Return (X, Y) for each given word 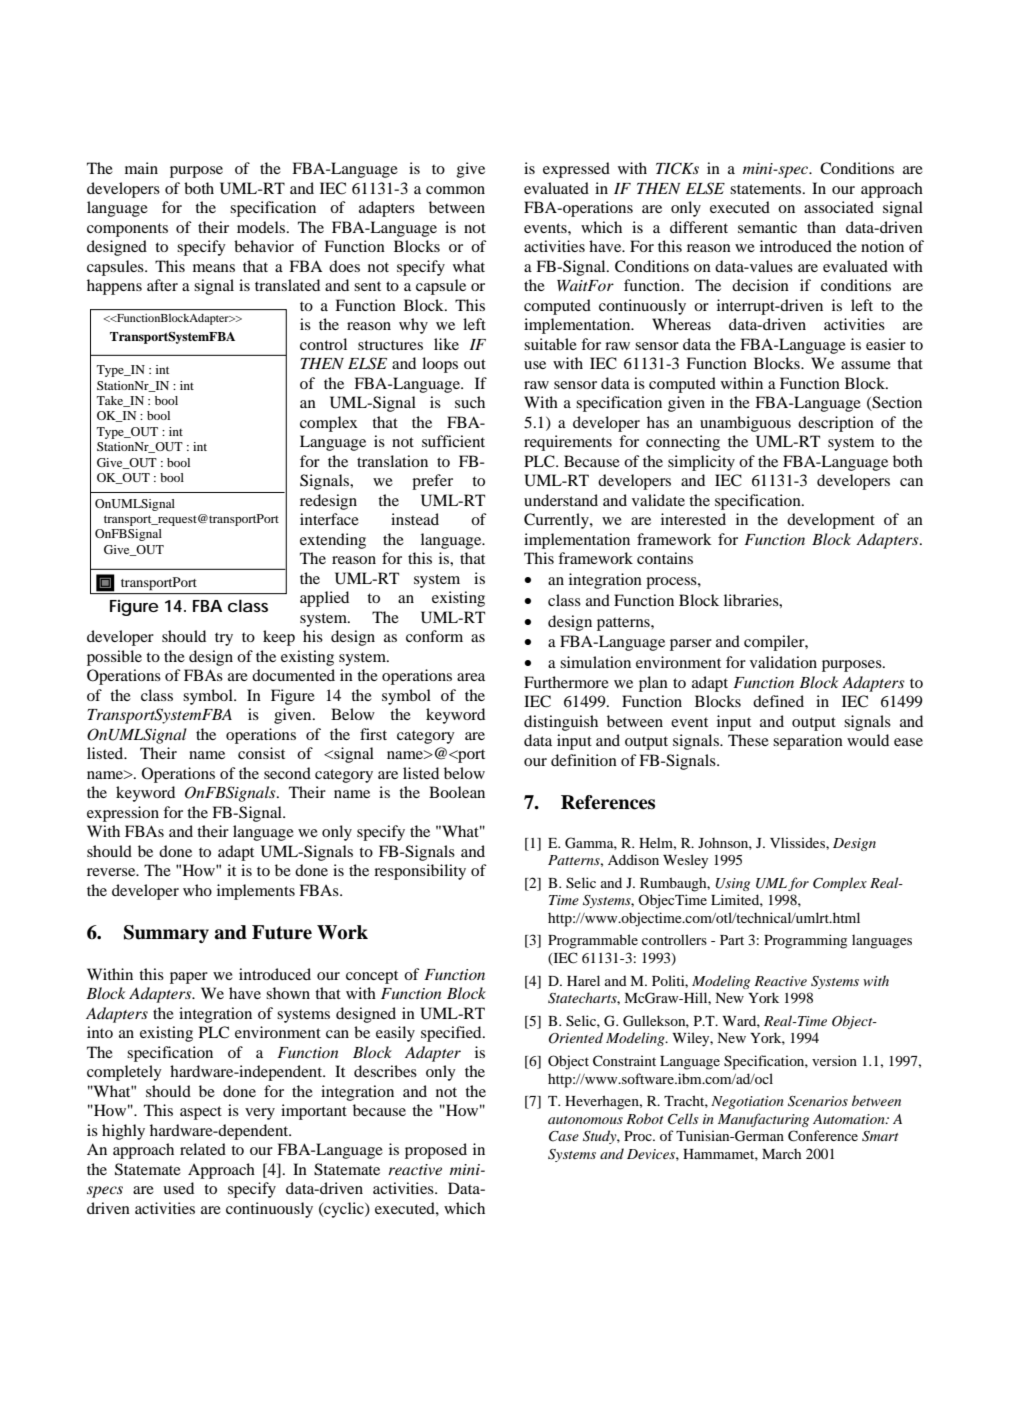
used (178, 1188)
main (141, 168)
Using (732, 884)
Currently (557, 521)
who (197, 890)
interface (329, 519)
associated (839, 207)
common (455, 190)
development (831, 521)
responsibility (420, 872)
